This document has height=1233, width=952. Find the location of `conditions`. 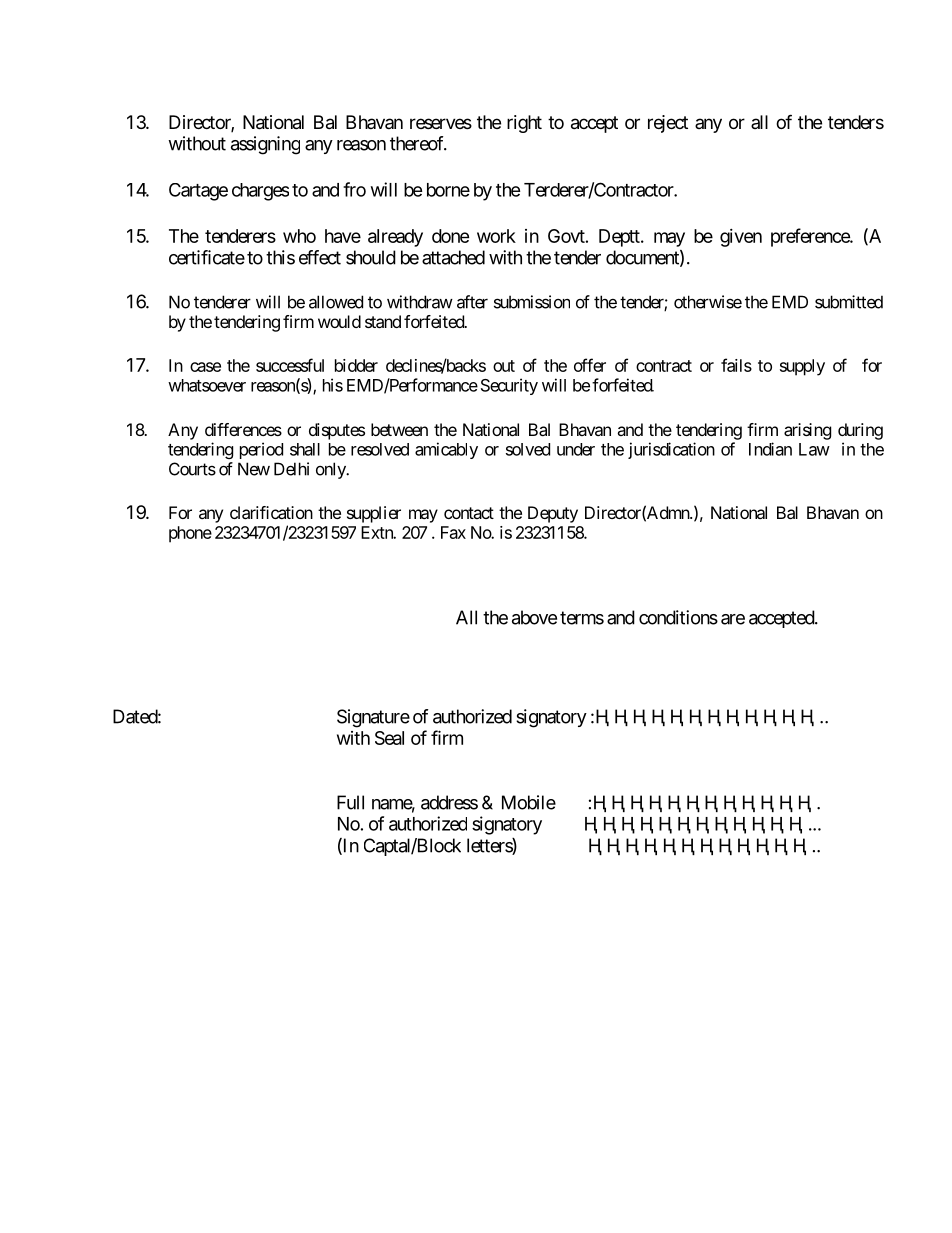

conditions is located at coordinates (678, 617).
